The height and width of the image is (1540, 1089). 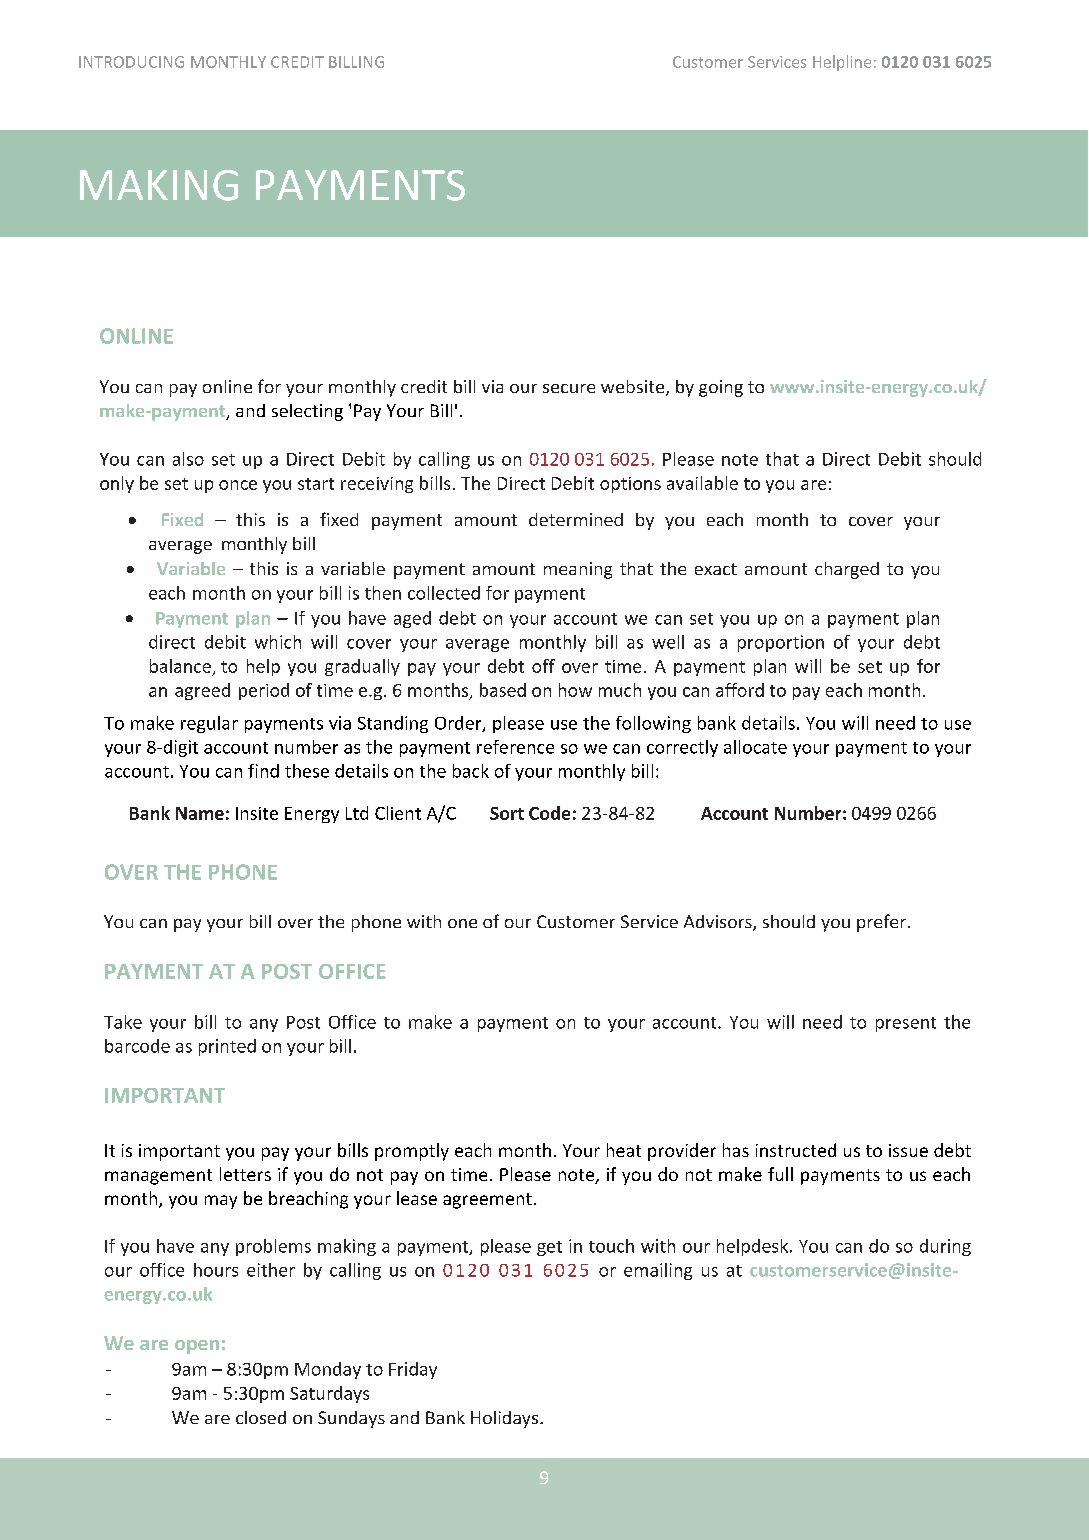 I want to click on allocate, so click(x=755, y=747).
